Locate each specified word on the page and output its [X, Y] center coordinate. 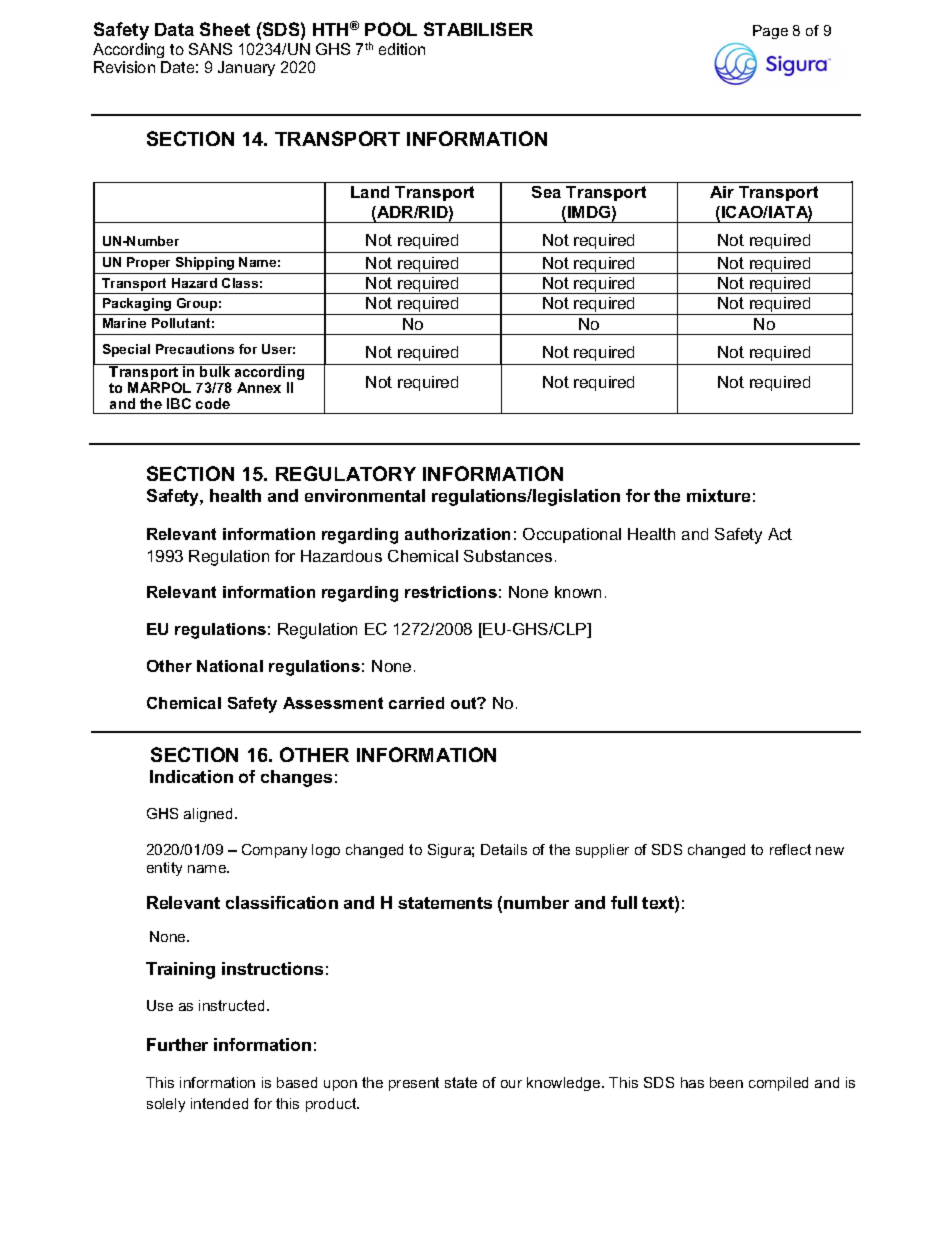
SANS [210, 49]
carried [416, 703]
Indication [191, 776]
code [213, 403]
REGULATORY [346, 473]
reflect [790, 849]
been [726, 1082]
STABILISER [478, 29]
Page [770, 32]
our [511, 1084]
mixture [718, 495]
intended [219, 1103]
